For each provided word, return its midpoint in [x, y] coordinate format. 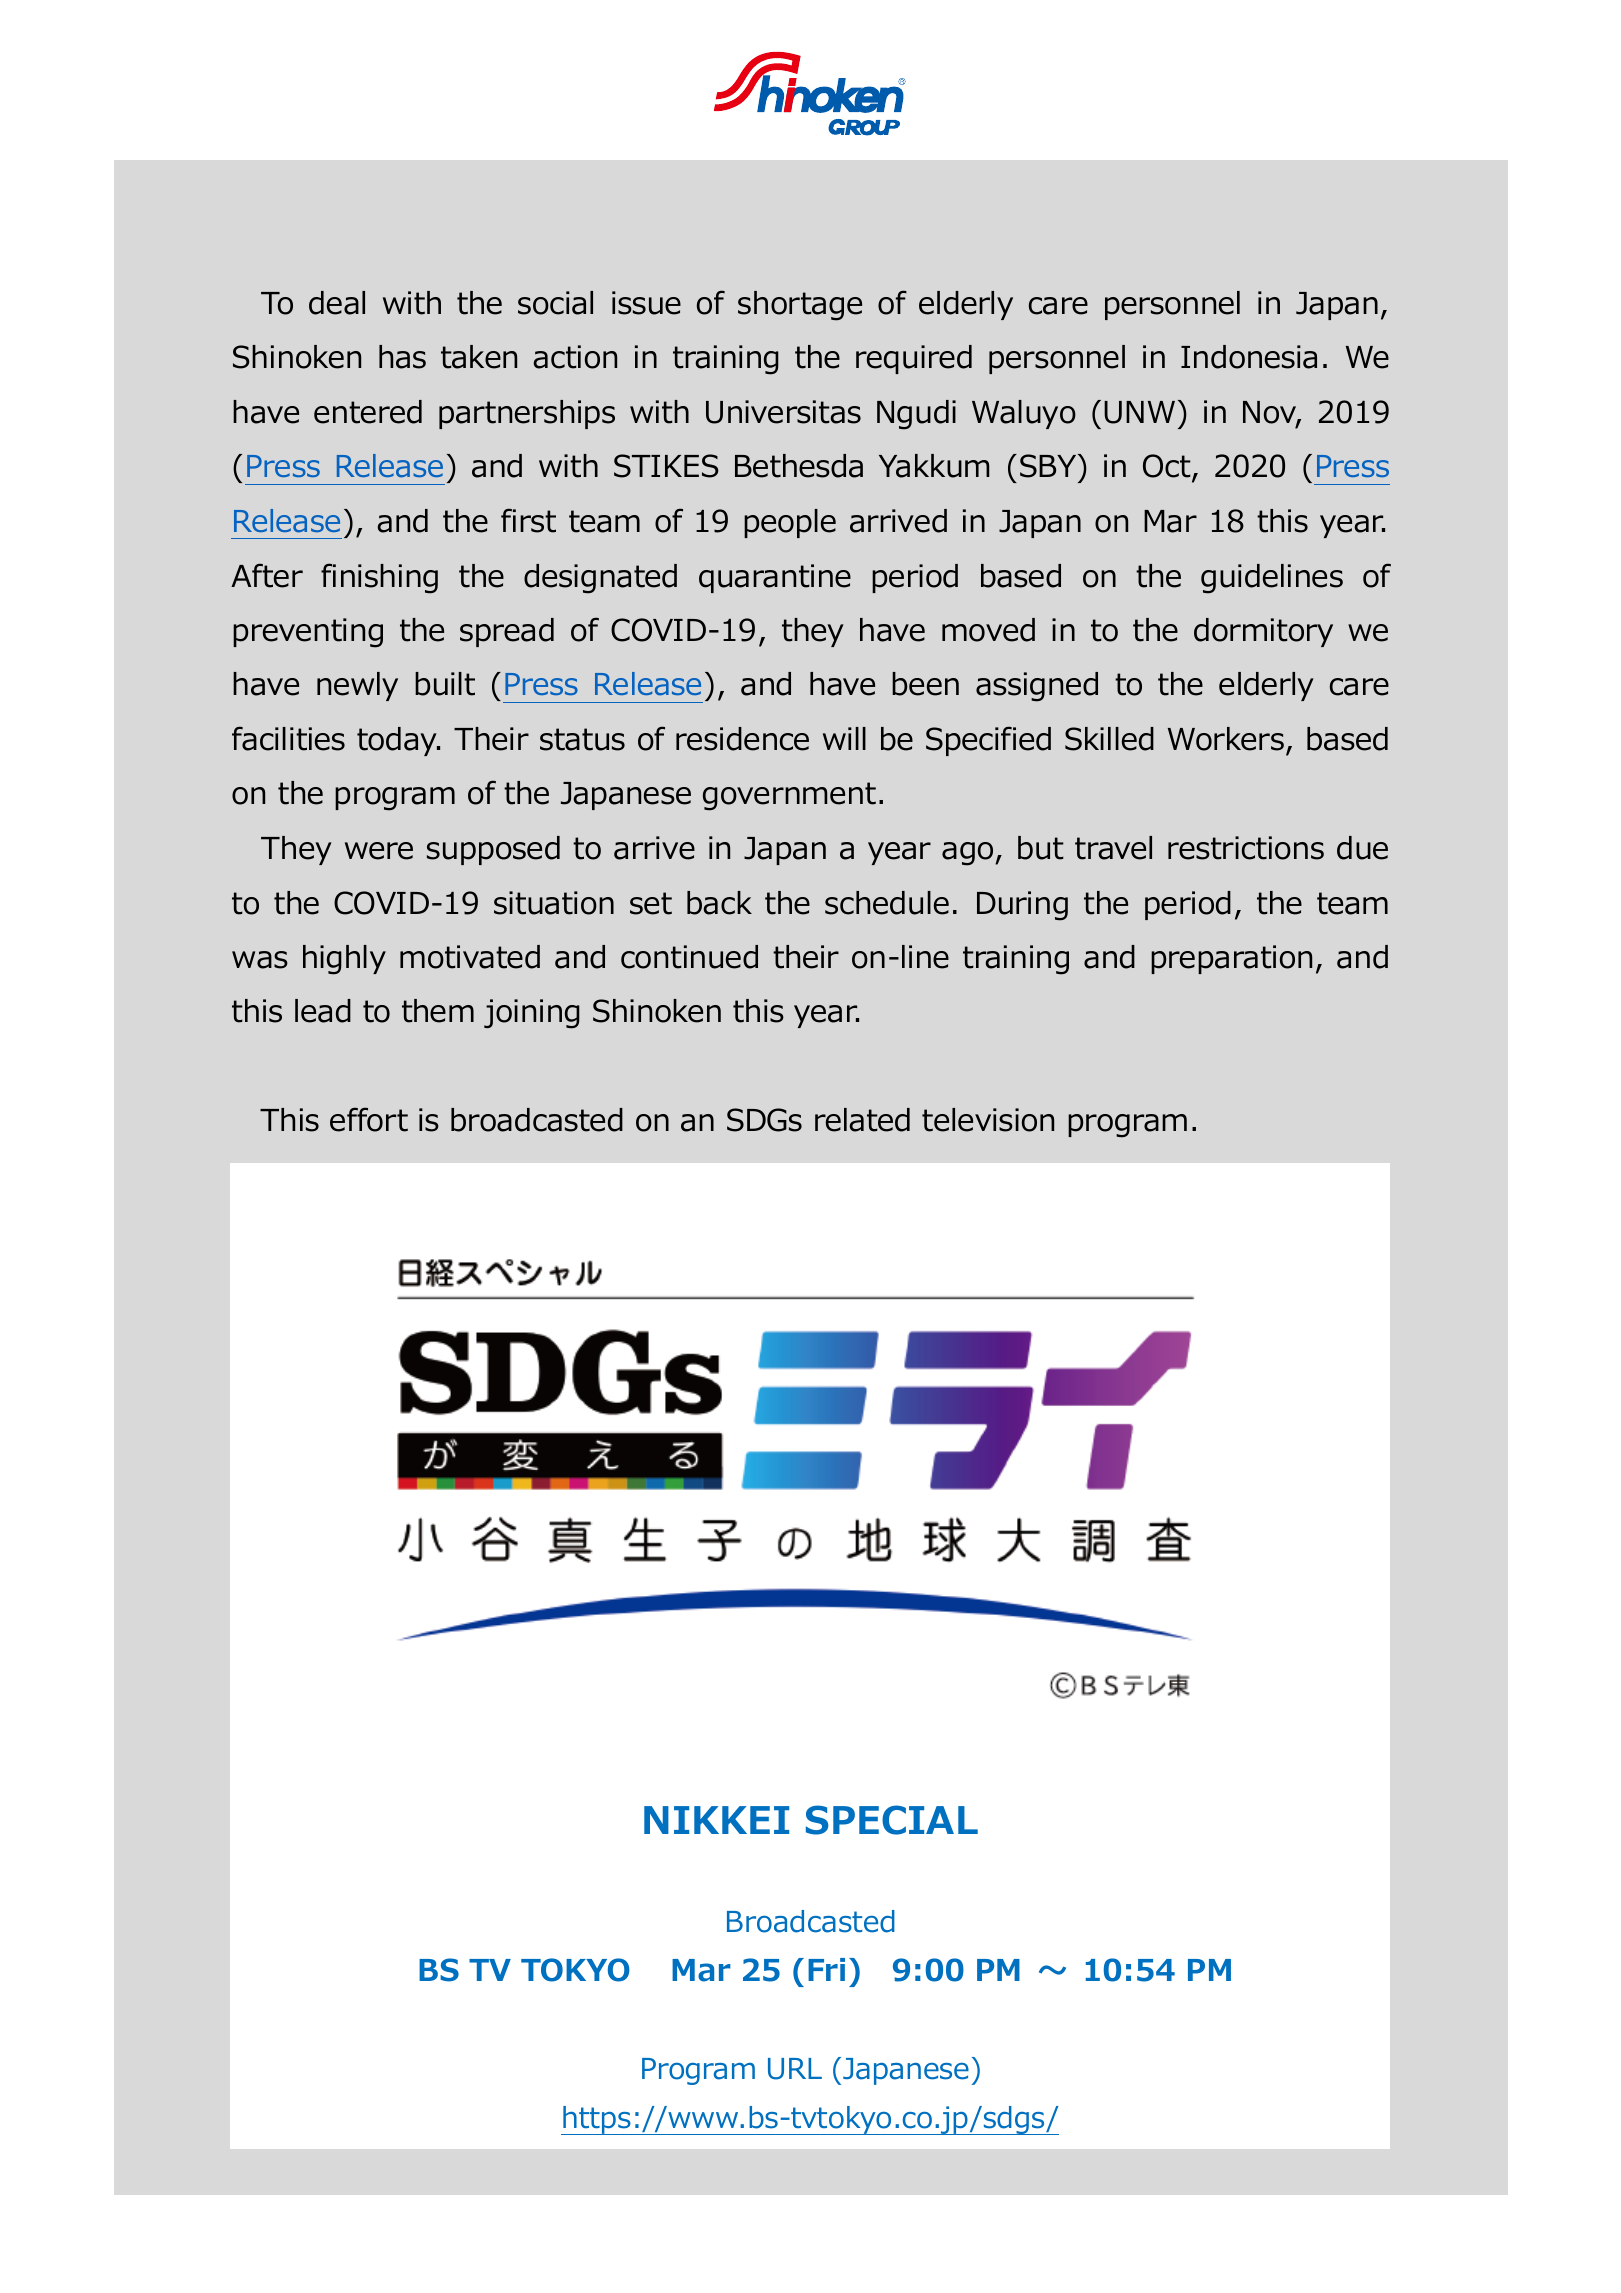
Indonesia [1249, 357]
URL [795, 2069]
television [988, 1120]
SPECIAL [892, 1820]
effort [369, 1119]
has [402, 357]
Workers [1226, 739]
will [844, 738]
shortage [800, 306]
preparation [1231, 959]
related [862, 1120]
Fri [826, 1969]
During [1022, 906]
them [438, 1011]
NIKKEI [716, 1820]
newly [357, 686]
